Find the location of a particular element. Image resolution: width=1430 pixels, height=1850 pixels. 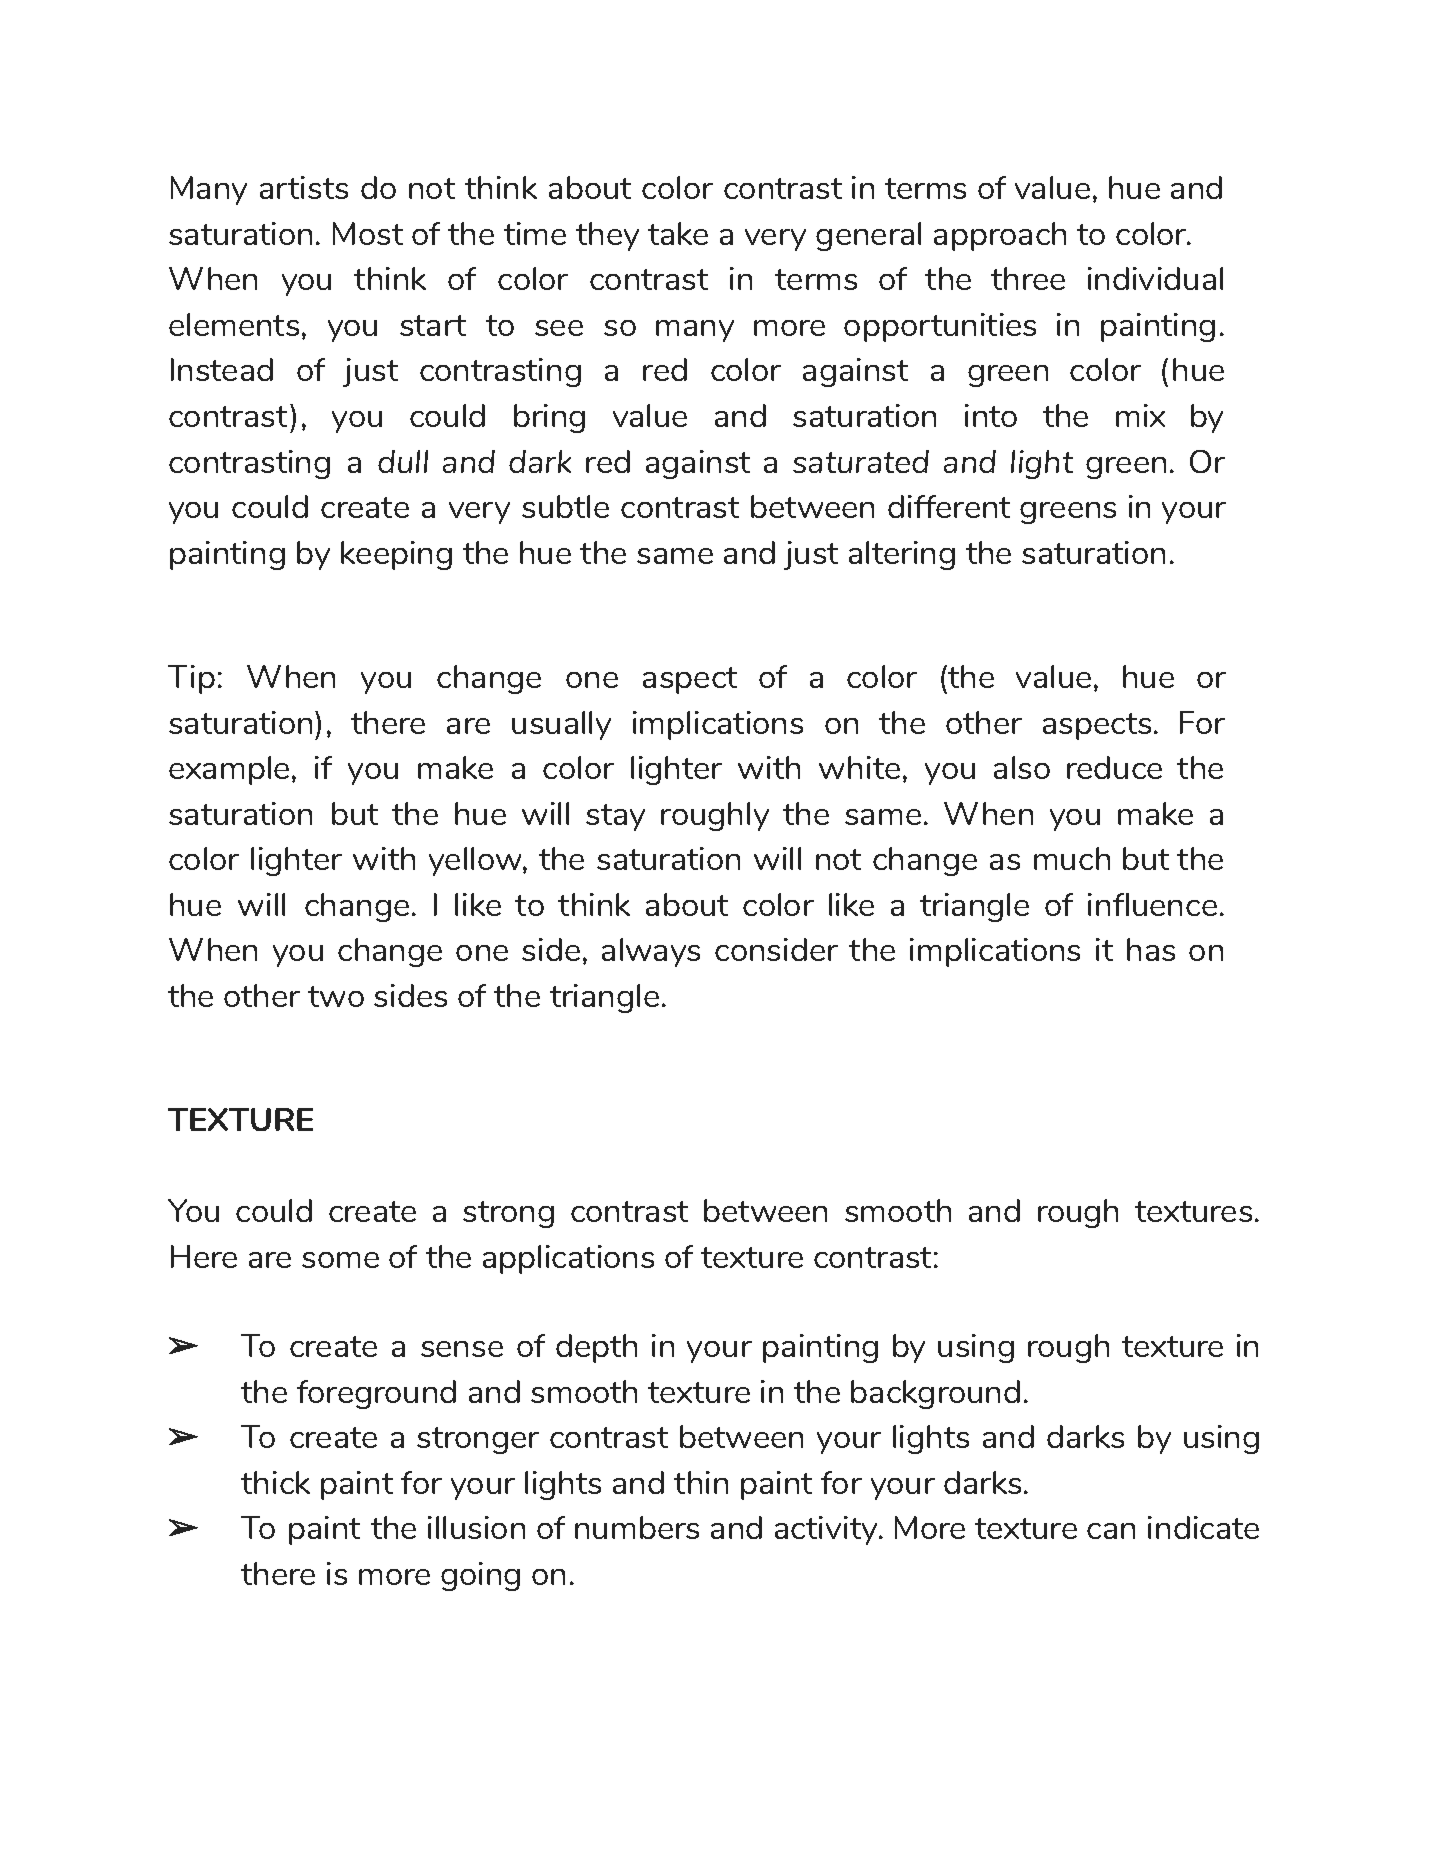

thick is located at coordinates (275, 1482).
